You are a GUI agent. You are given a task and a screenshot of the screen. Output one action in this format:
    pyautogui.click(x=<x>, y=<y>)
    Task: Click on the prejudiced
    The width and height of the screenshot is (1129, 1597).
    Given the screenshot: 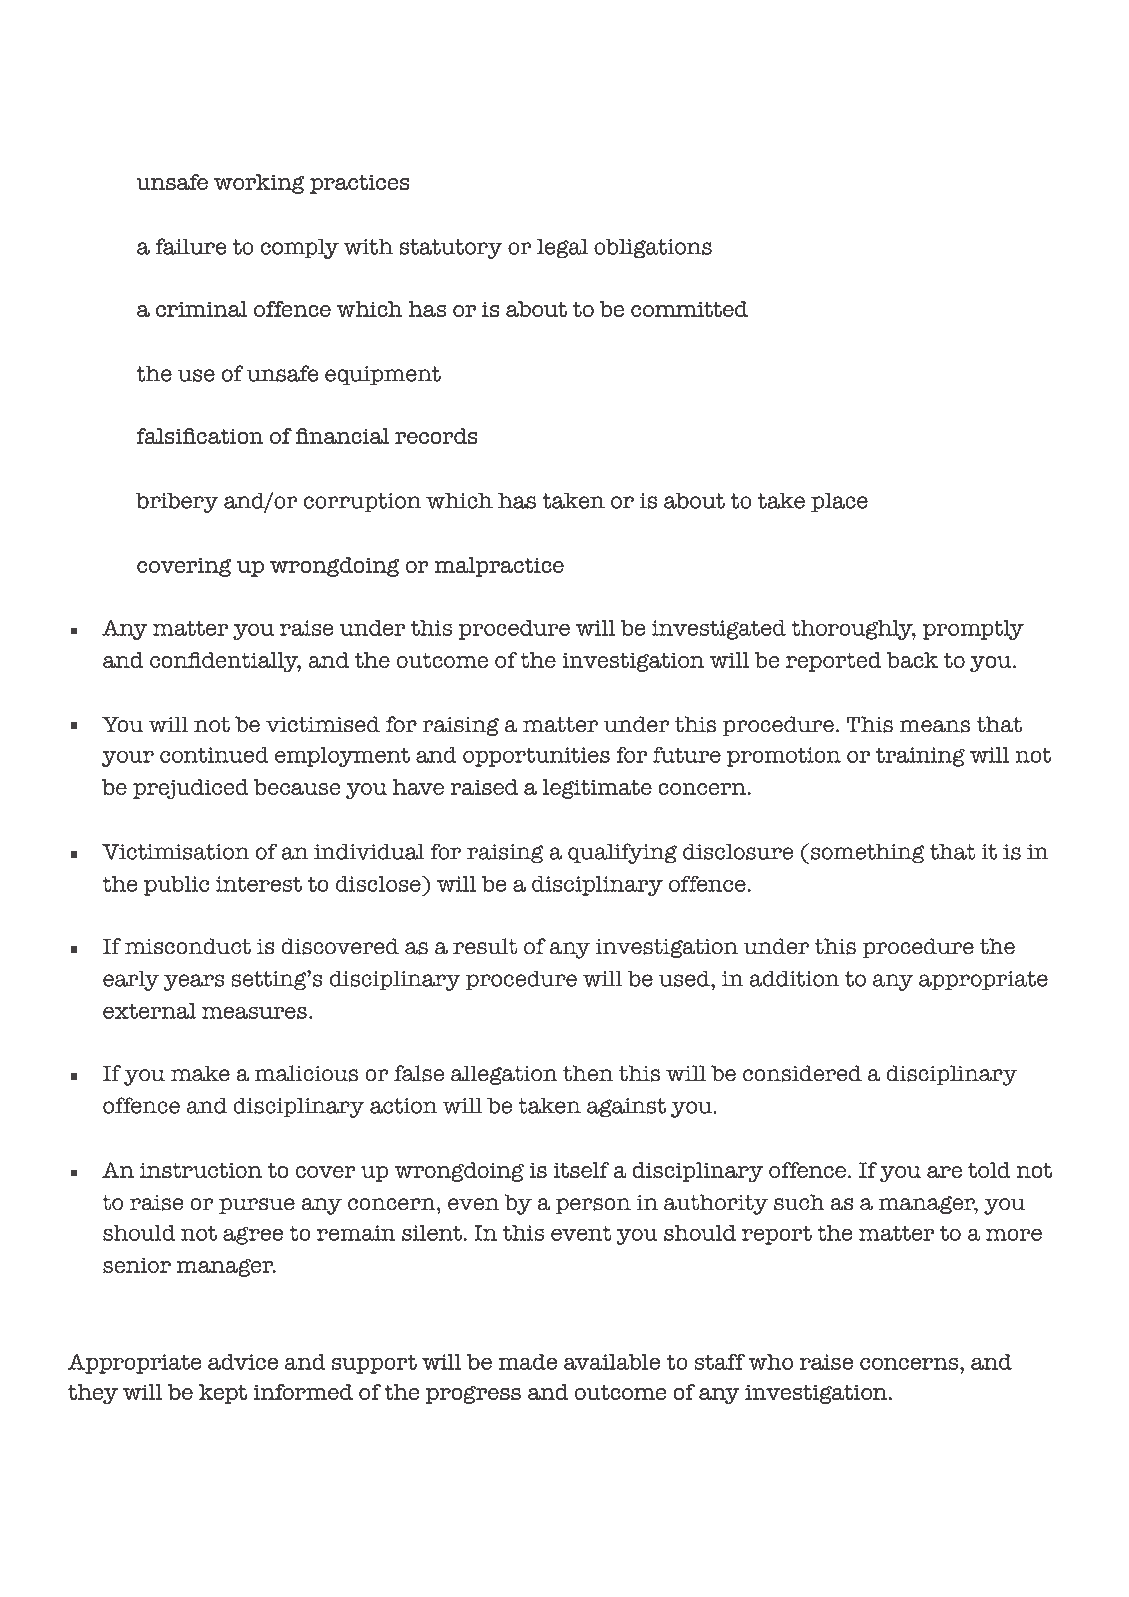 What is the action you would take?
    pyautogui.click(x=191, y=789)
